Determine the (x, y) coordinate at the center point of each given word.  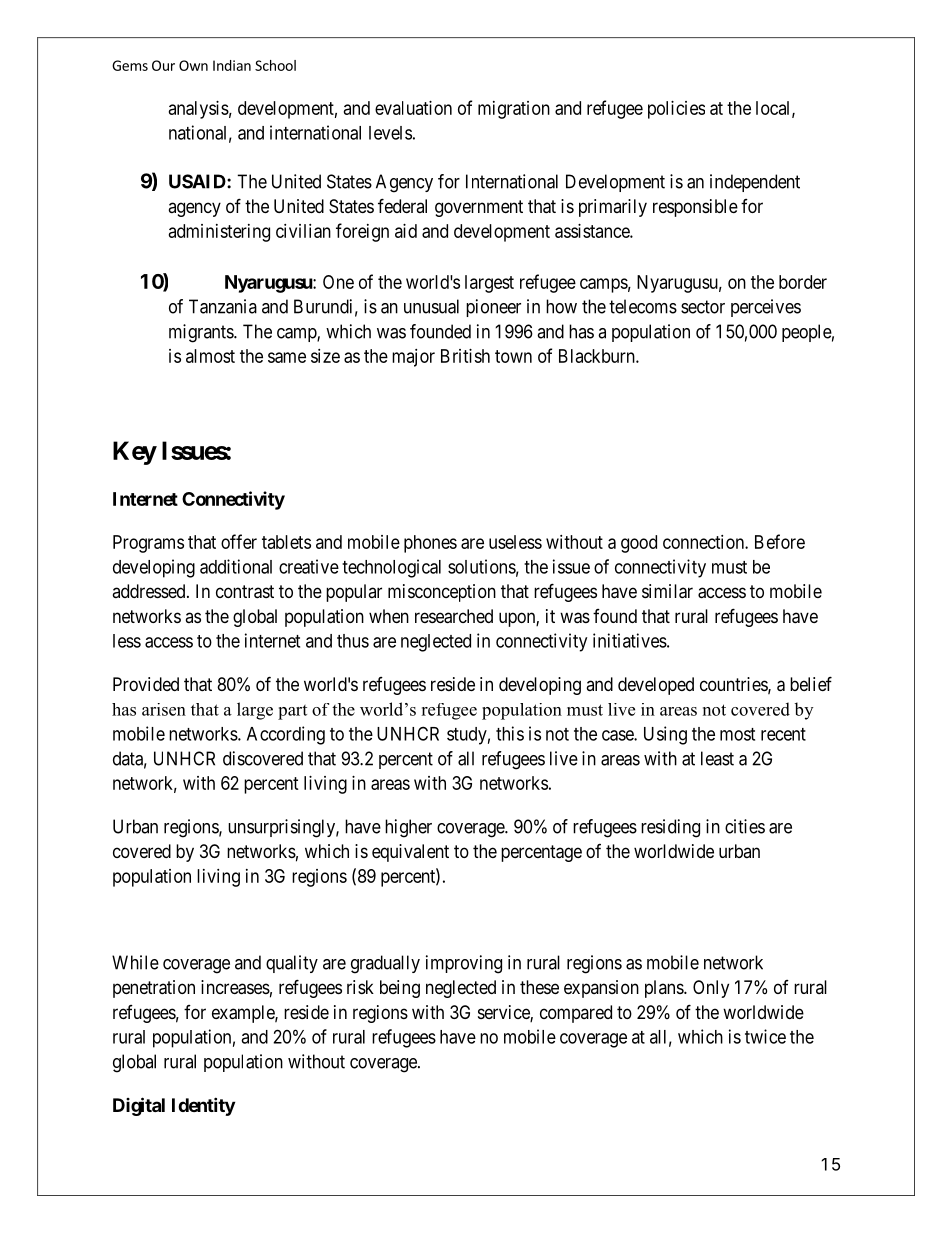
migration (514, 110)
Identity (203, 1106)
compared (576, 1014)
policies (676, 110)
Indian (232, 65)
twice (765, 1036)
